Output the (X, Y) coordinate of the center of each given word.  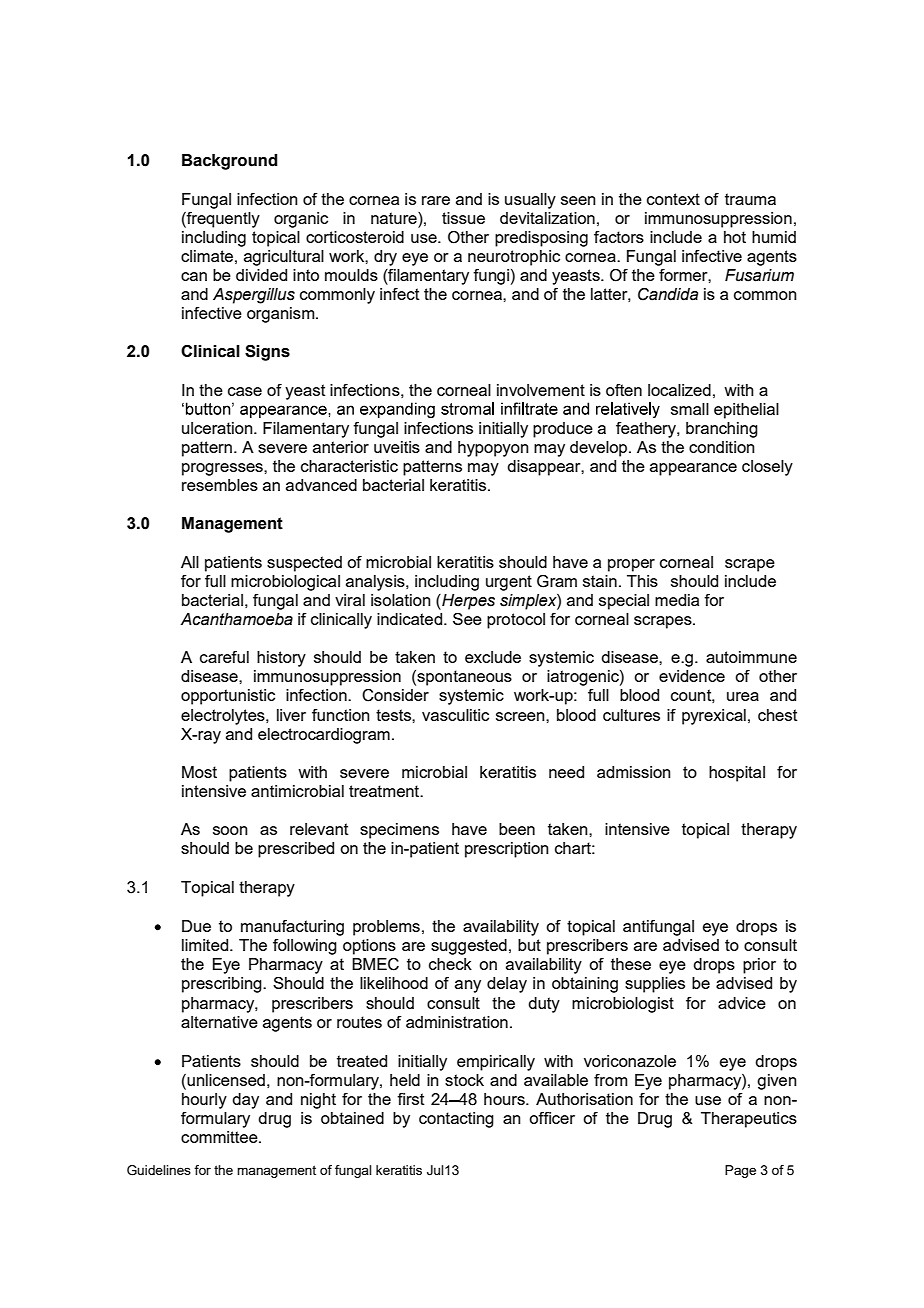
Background (230, 162)
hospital (737, 774)
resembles (220, 485)
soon (230, 830)
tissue (463, 218)
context (673, 199)
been (517, 829)
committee (220, 1137)
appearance (693, 469)
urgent (509, 583)
